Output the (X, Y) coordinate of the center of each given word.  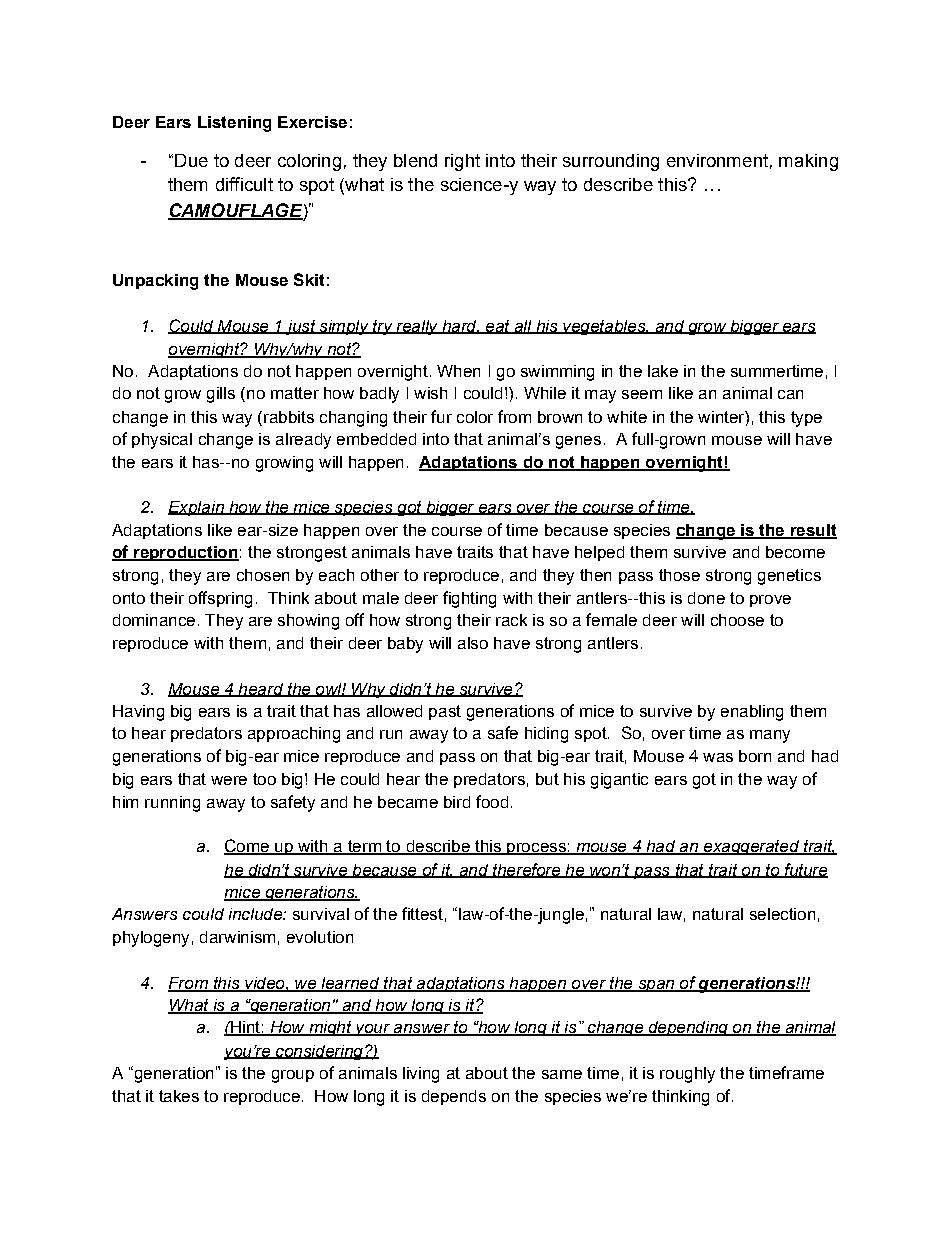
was (718, 757)
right (462, 162)
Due (191, 160)
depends (454, 1097)
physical (162, 441)
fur (441, 416)
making (808, 162)
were (229, 780)
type (806, 419)
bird (457, 802)
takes (179, 1096)
